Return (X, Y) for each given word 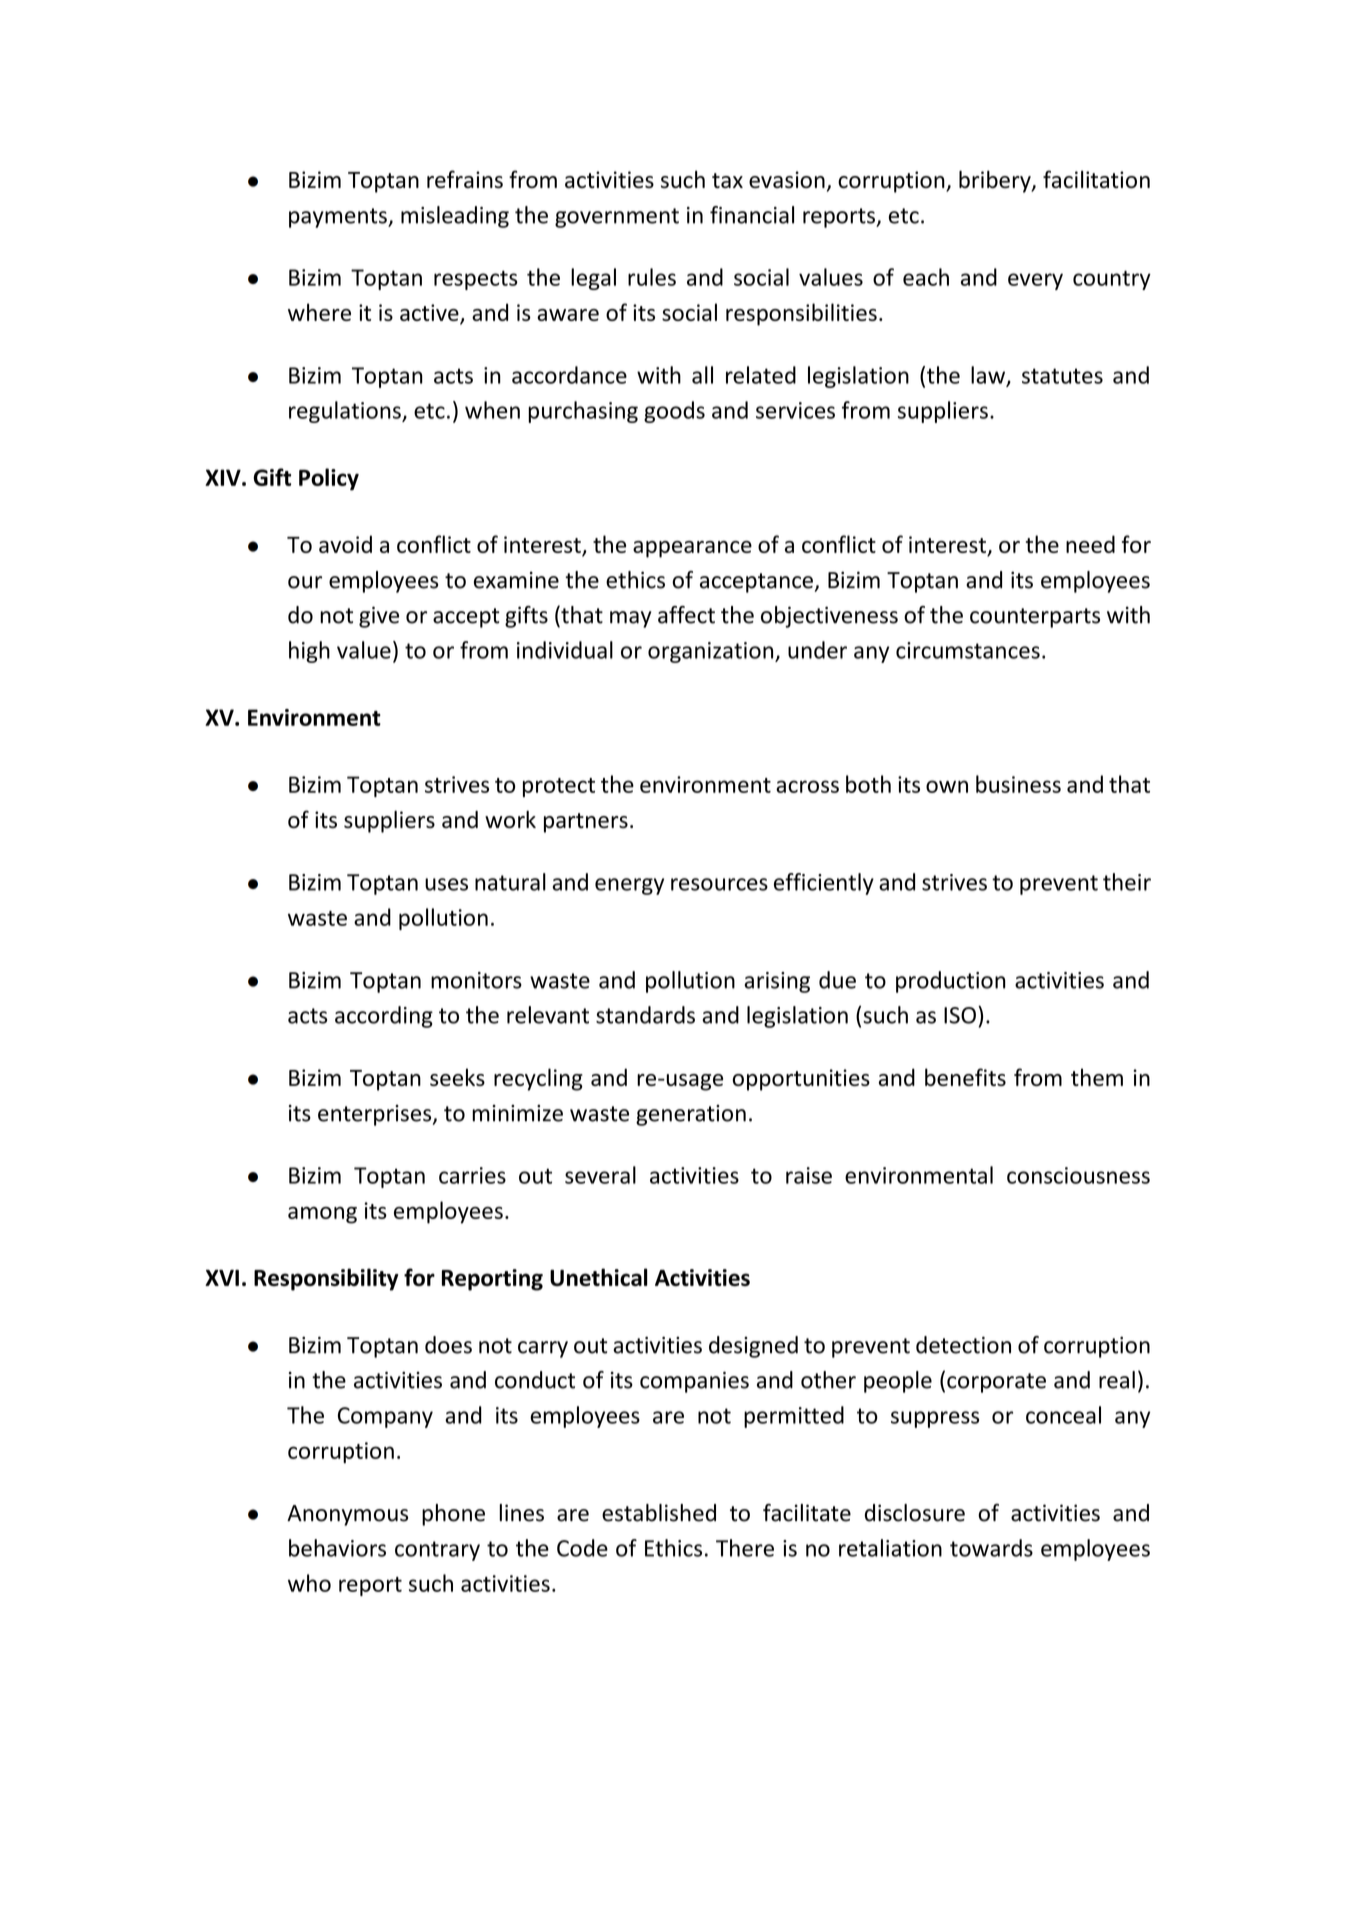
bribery (996, 181)
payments (339, 218)
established (659, 1513)
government (617, 218)
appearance (692, 549)
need (1090, 544)
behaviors (337, 1548)
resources (719, 884)
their (1127, 882)
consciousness (1078, 1175)
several (600, 1175)
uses (446, 884)
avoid (345, 544)
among (322, 1215)
